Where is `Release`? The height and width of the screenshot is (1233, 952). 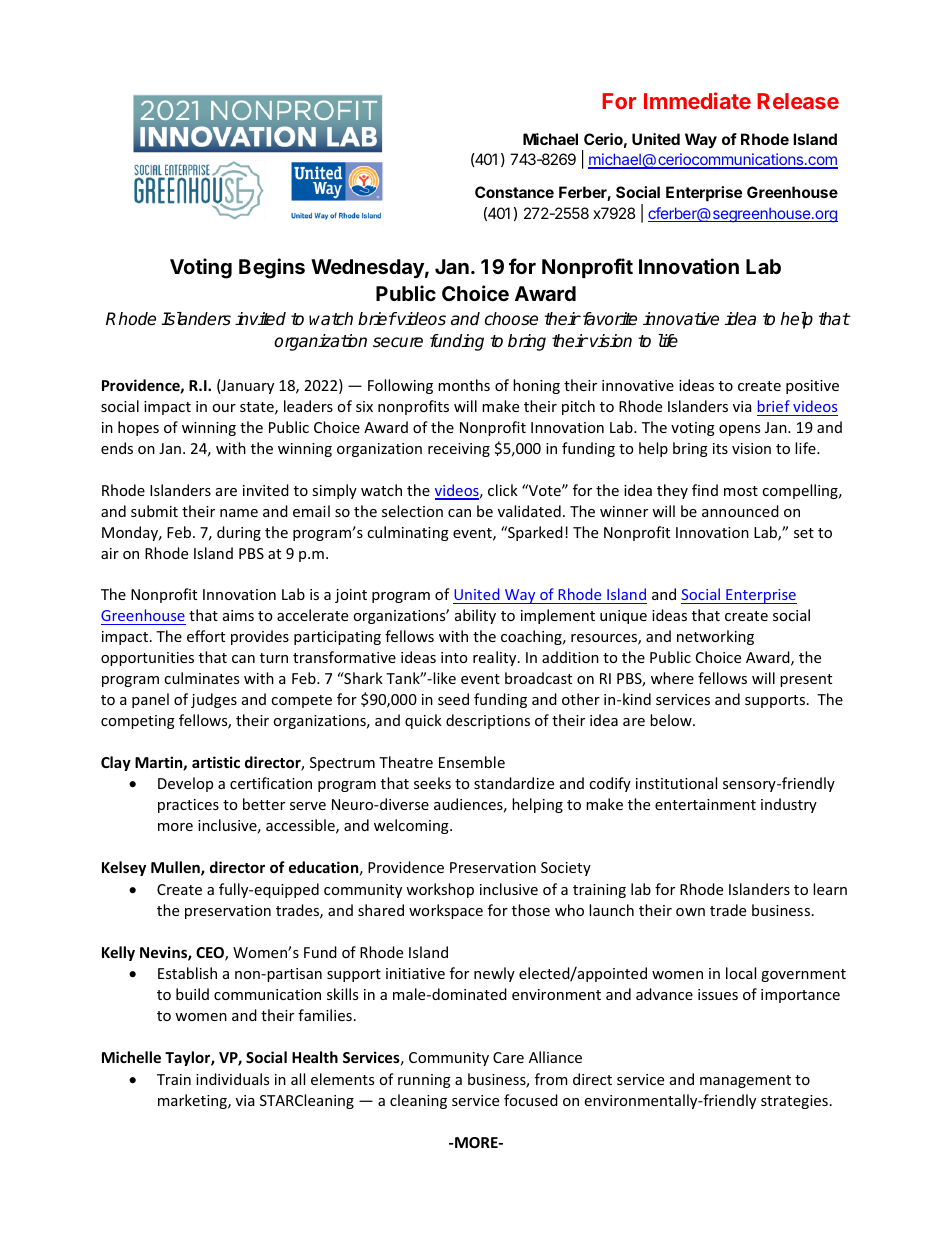 Release is located at coordinates (798, 101).
